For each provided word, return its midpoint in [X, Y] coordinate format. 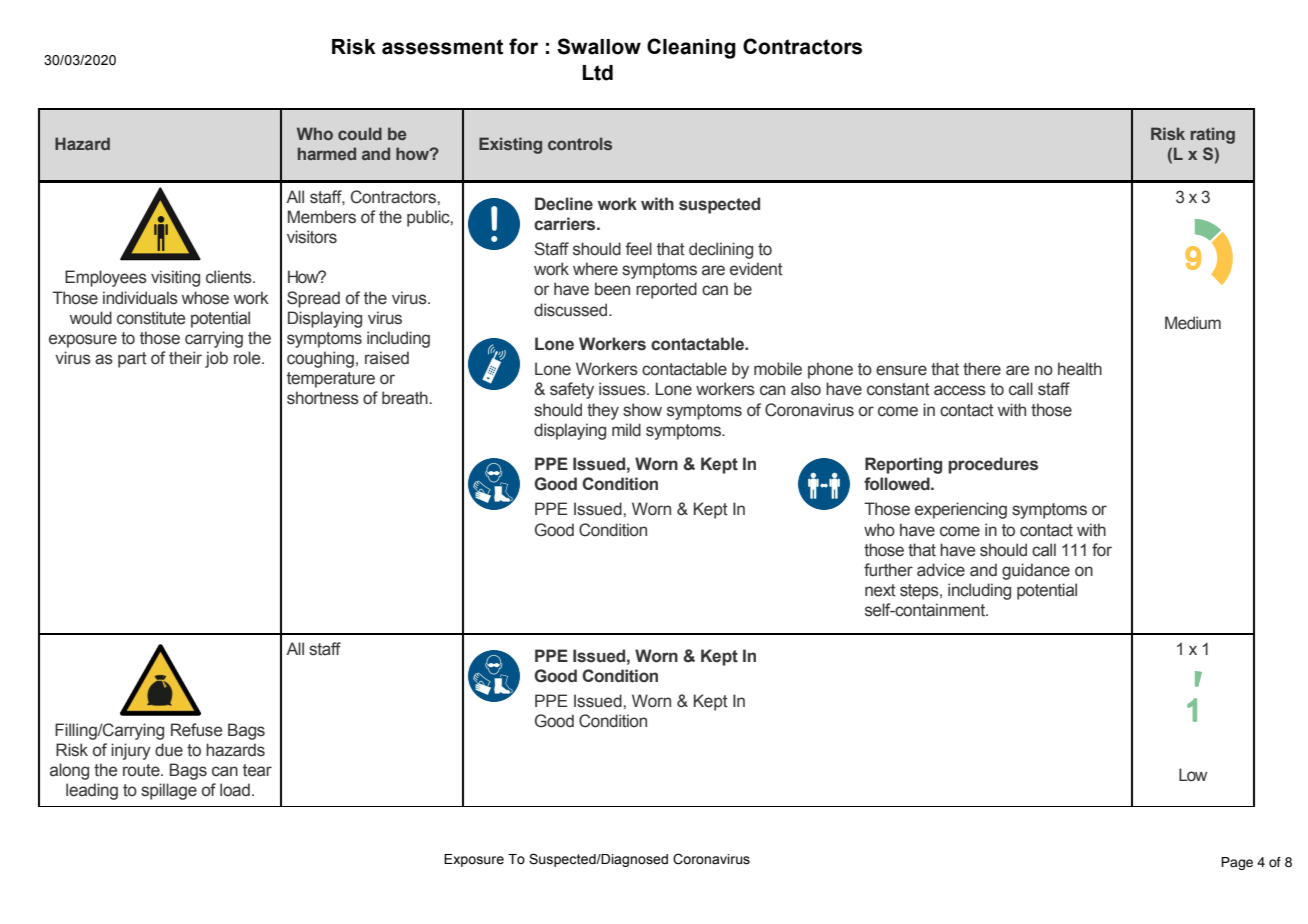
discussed [572, 310]
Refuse [196, 730]
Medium [1193, 323]
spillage [169, 791]
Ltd [598, 73]
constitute [151, 318]
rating [1212, 135]
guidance [1036, 571]
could [360, 133]
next [880, 590]
